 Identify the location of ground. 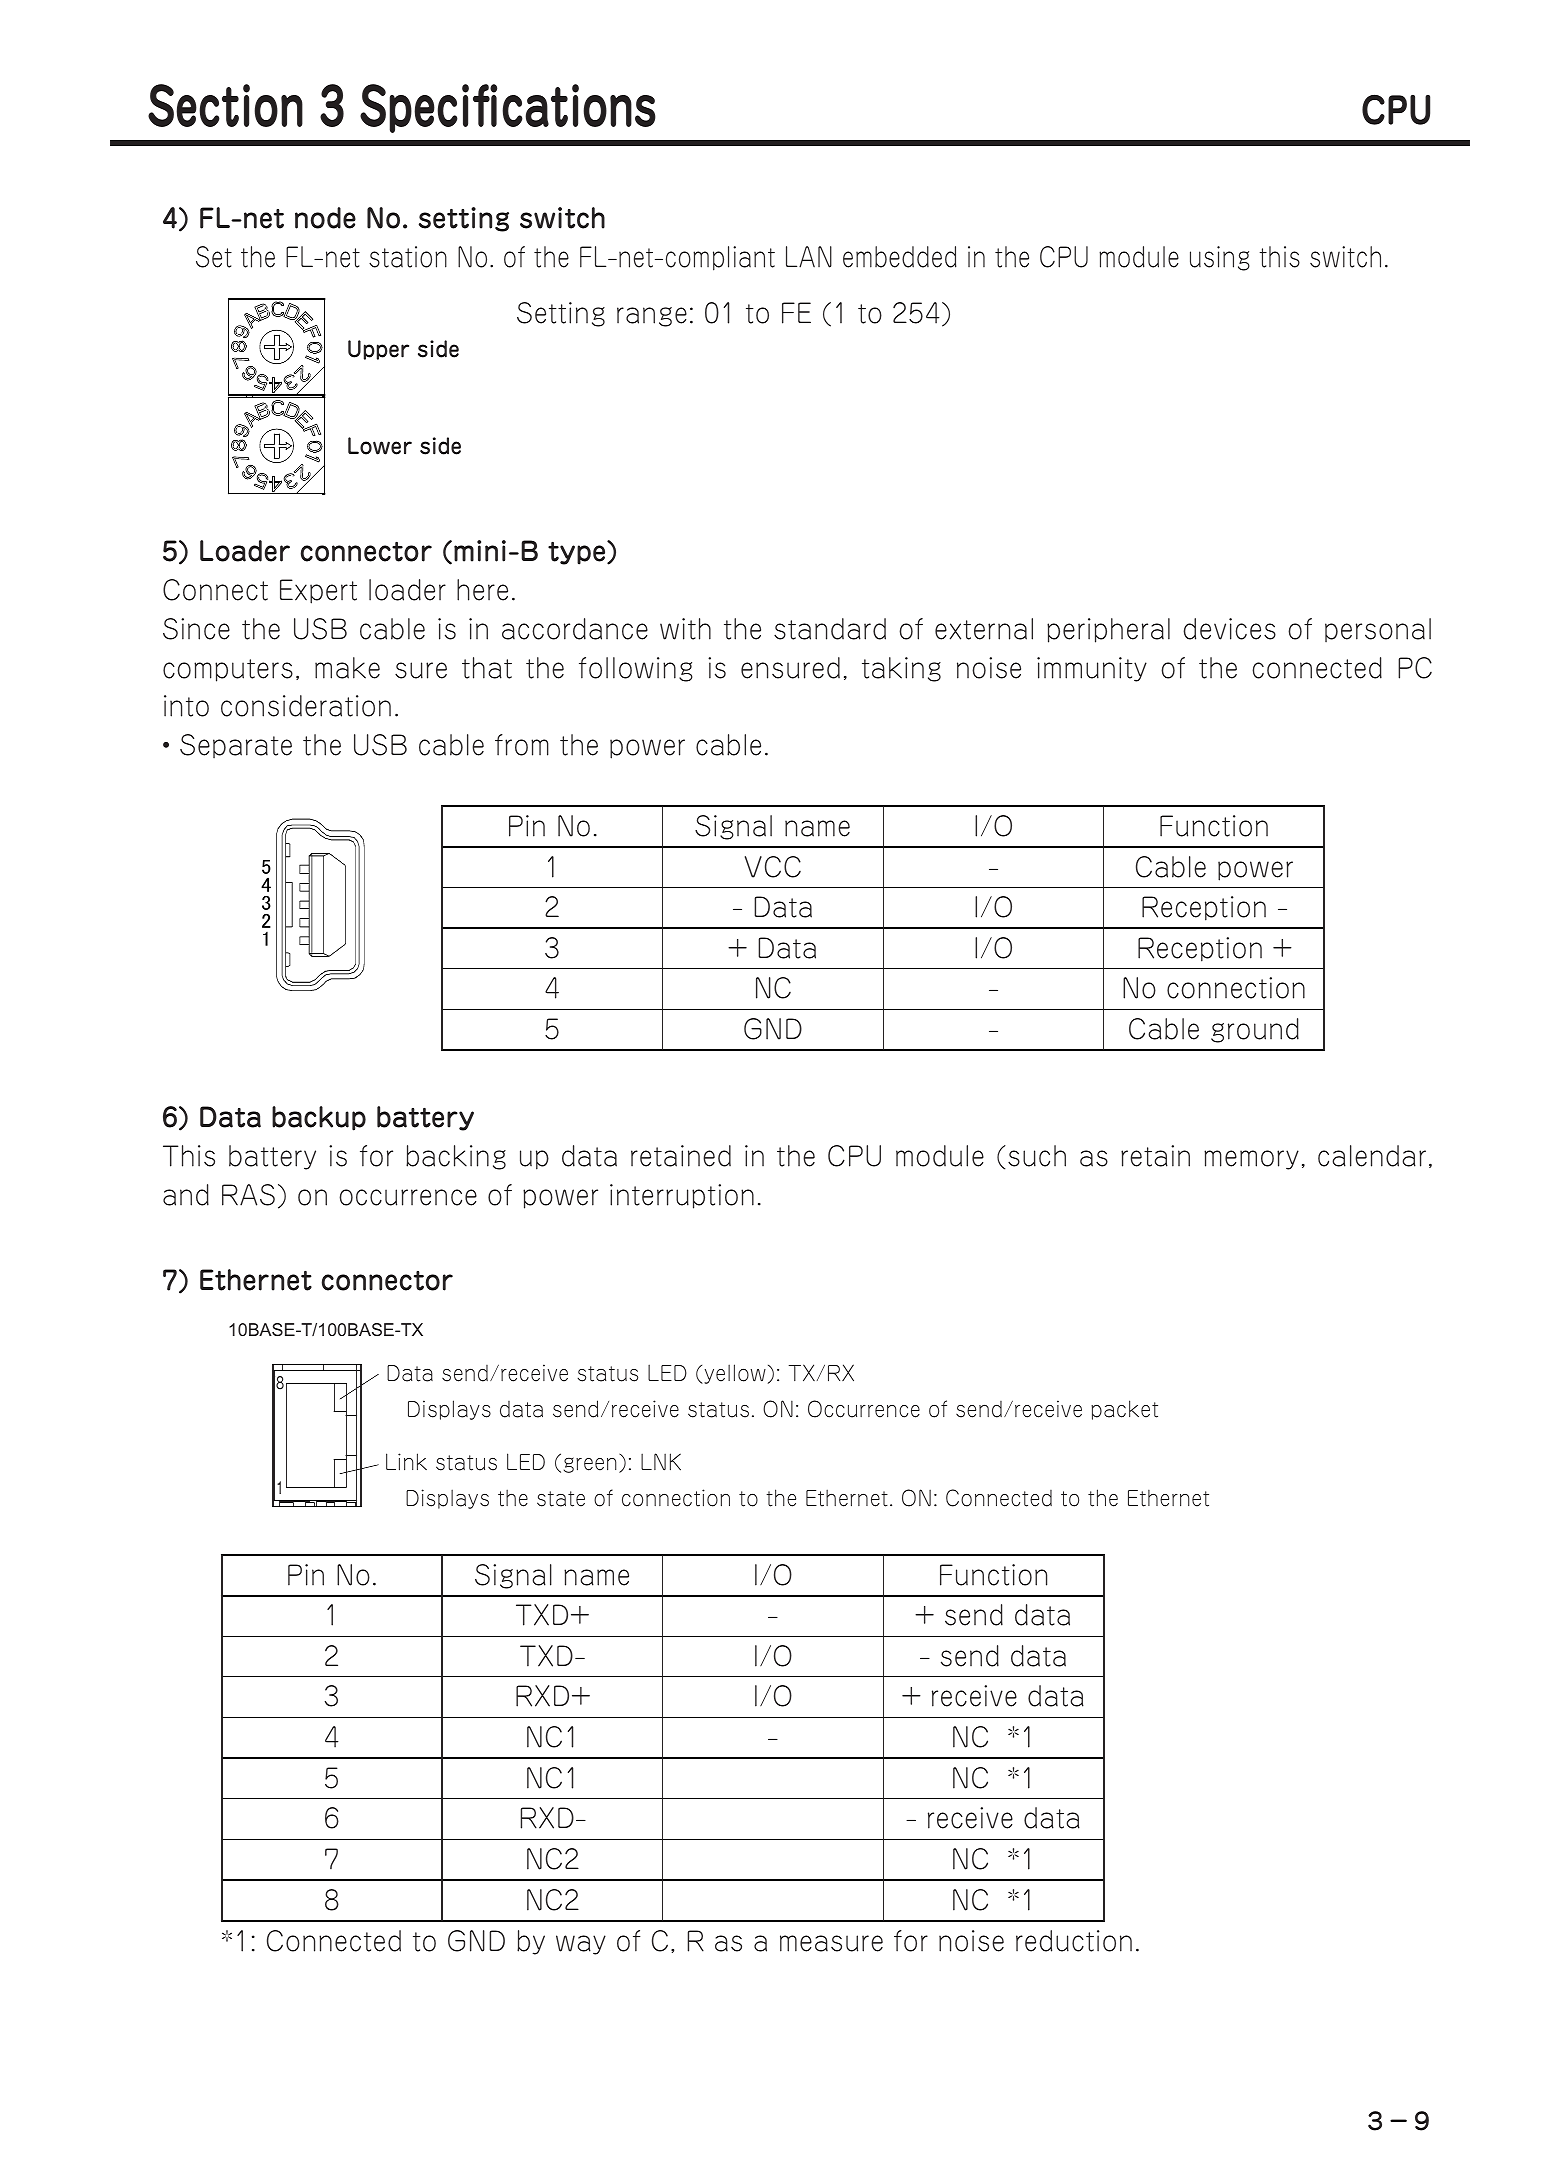
(1255, 1030).
